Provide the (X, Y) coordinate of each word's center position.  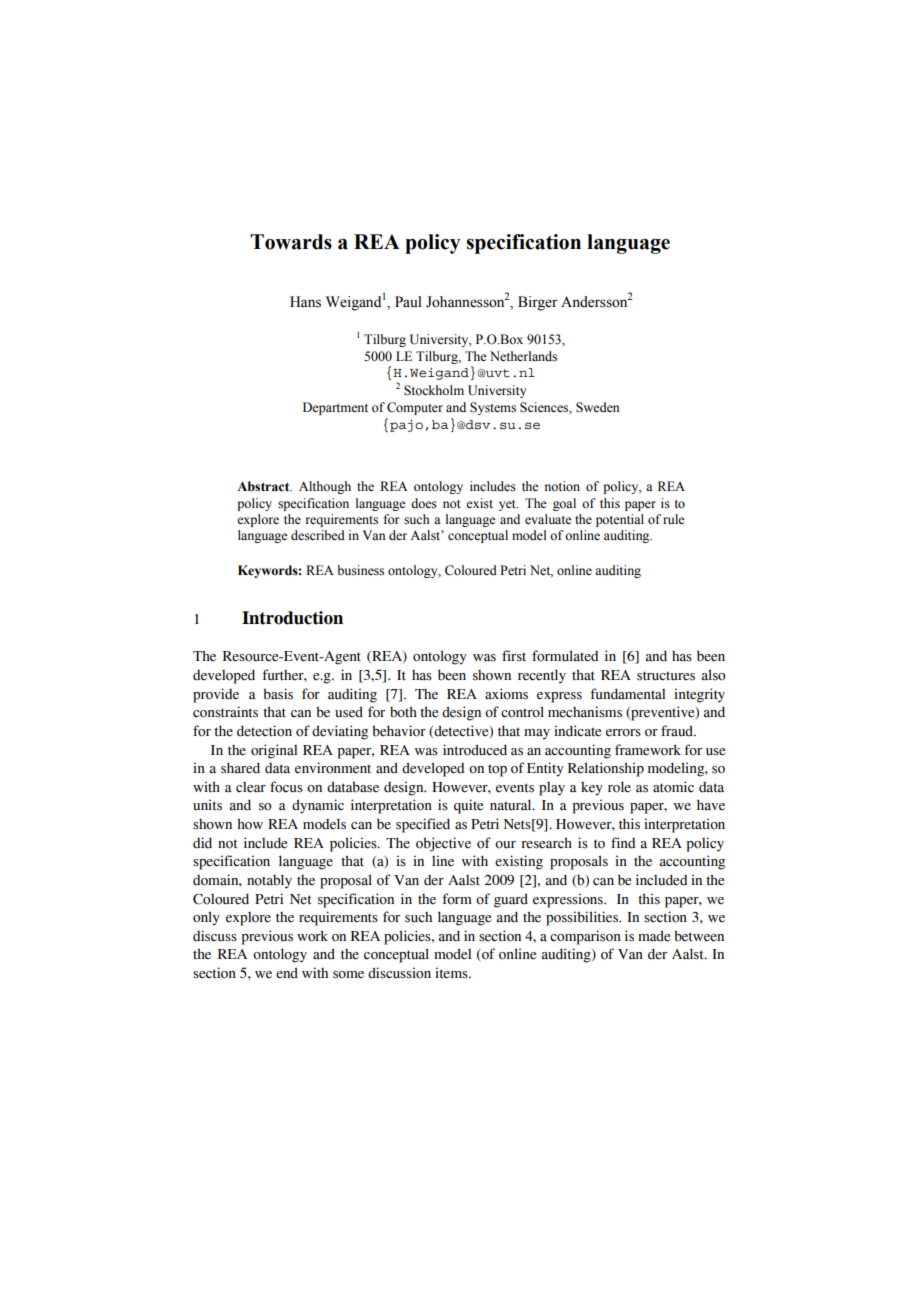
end (287, 973)
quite (468, 806)
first (514, 656)
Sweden (598, 407)
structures (666, 676)
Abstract (264, 486)
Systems (493, 408)
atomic (673, 787)
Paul (408, 301)
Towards (291, 242)
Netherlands (523, 356)
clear (251, 787)
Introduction (292, 618)
